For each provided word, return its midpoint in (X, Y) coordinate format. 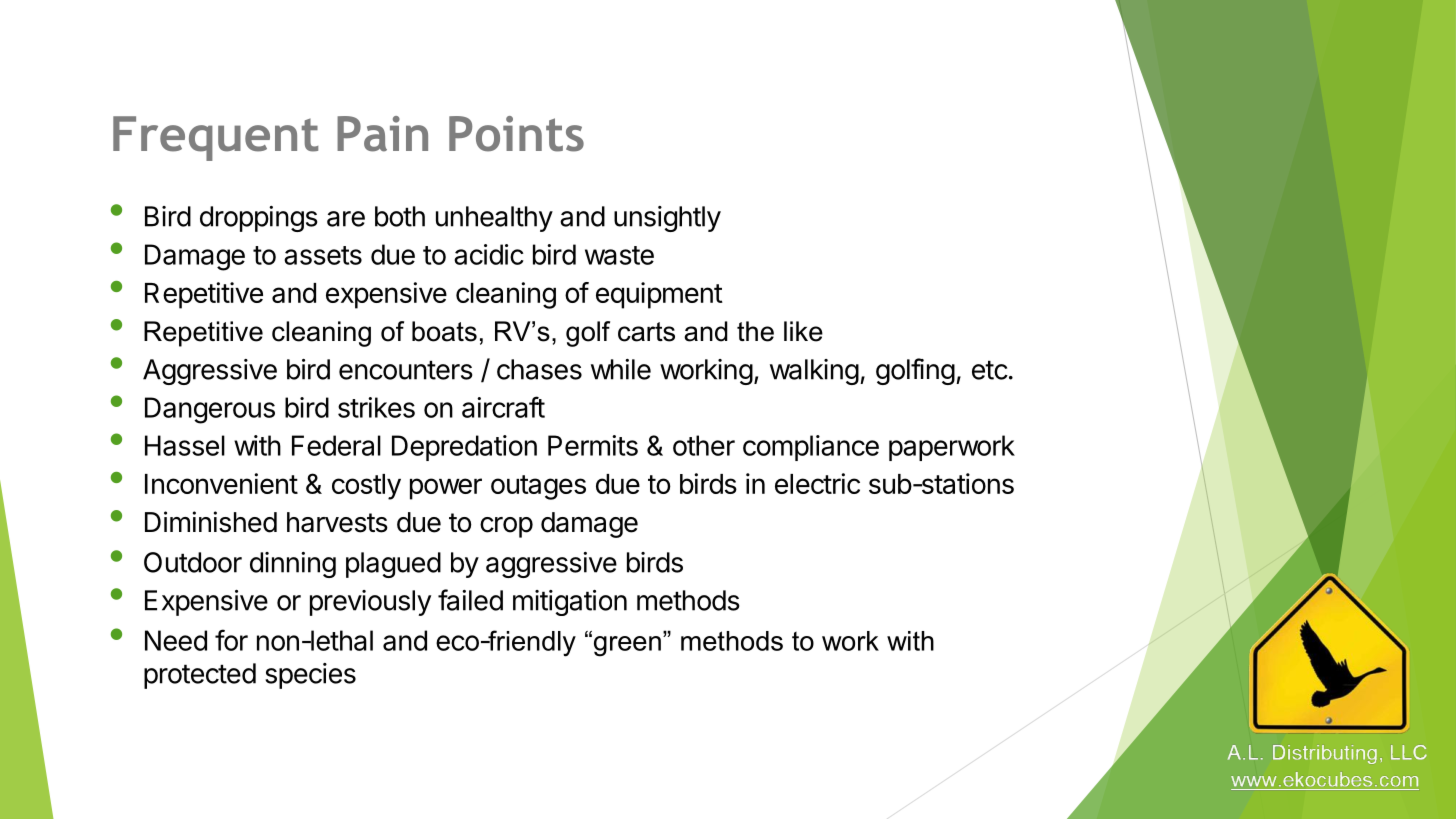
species (310, 676)
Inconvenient (221, 483)
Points (516, 134)
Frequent (215, 138)
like (803, 331)
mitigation (570, 603)
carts (646, 332)
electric (817, 483)
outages (538, 487)
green (626, 645)
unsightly (667, 219)
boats (444, 331)
